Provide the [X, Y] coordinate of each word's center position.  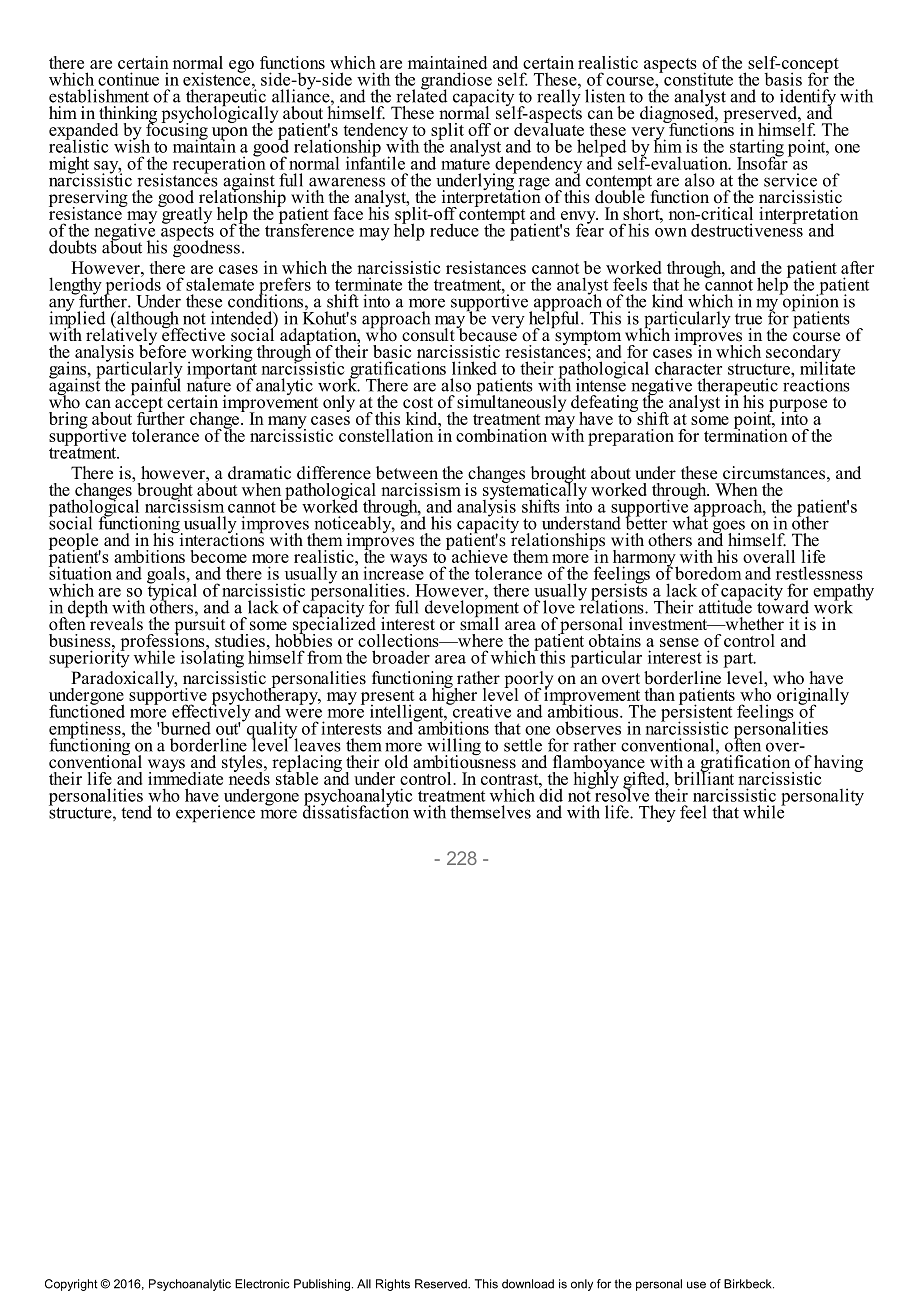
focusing [177, 131]
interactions [220, 539]
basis [783, 79]
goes [729, 528]
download [528, 1284]
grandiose [456, 82]
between [407, 473]
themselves [490, 812]
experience [215, 814]
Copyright [71, 1285]
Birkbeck [749, 1284]
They [657, 813]
